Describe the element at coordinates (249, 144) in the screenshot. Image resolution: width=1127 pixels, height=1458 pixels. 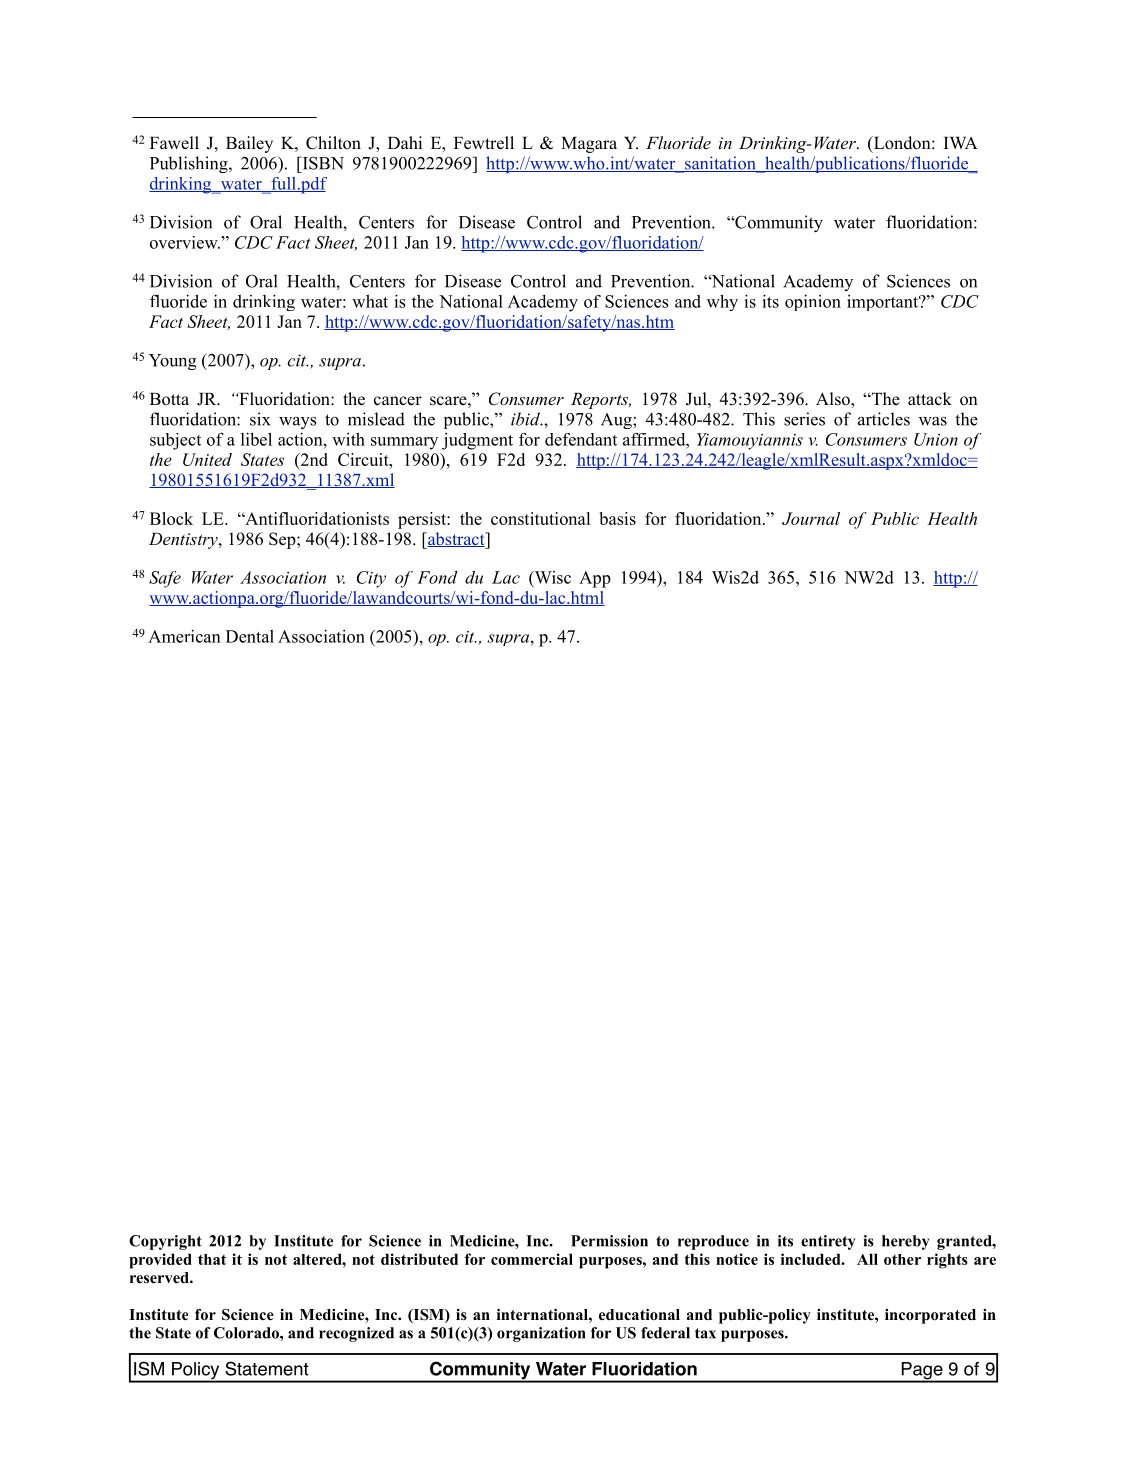
I see `Bailey` at that location.
